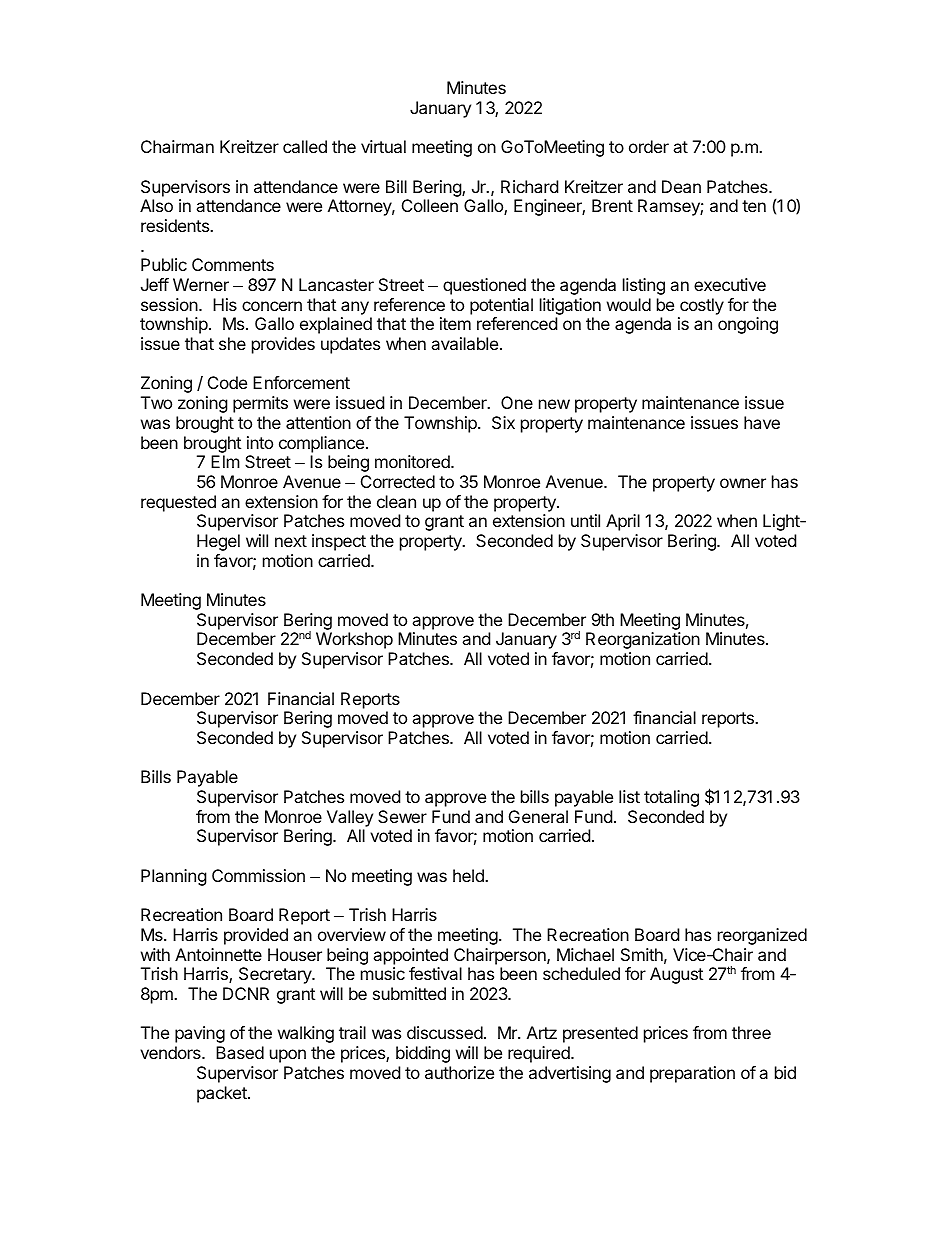 This screenshot has width=952, height=1233. What do you see at coordinates (469, 875) in the screenshot?
I see `held` at bounding box center [469, 875].
